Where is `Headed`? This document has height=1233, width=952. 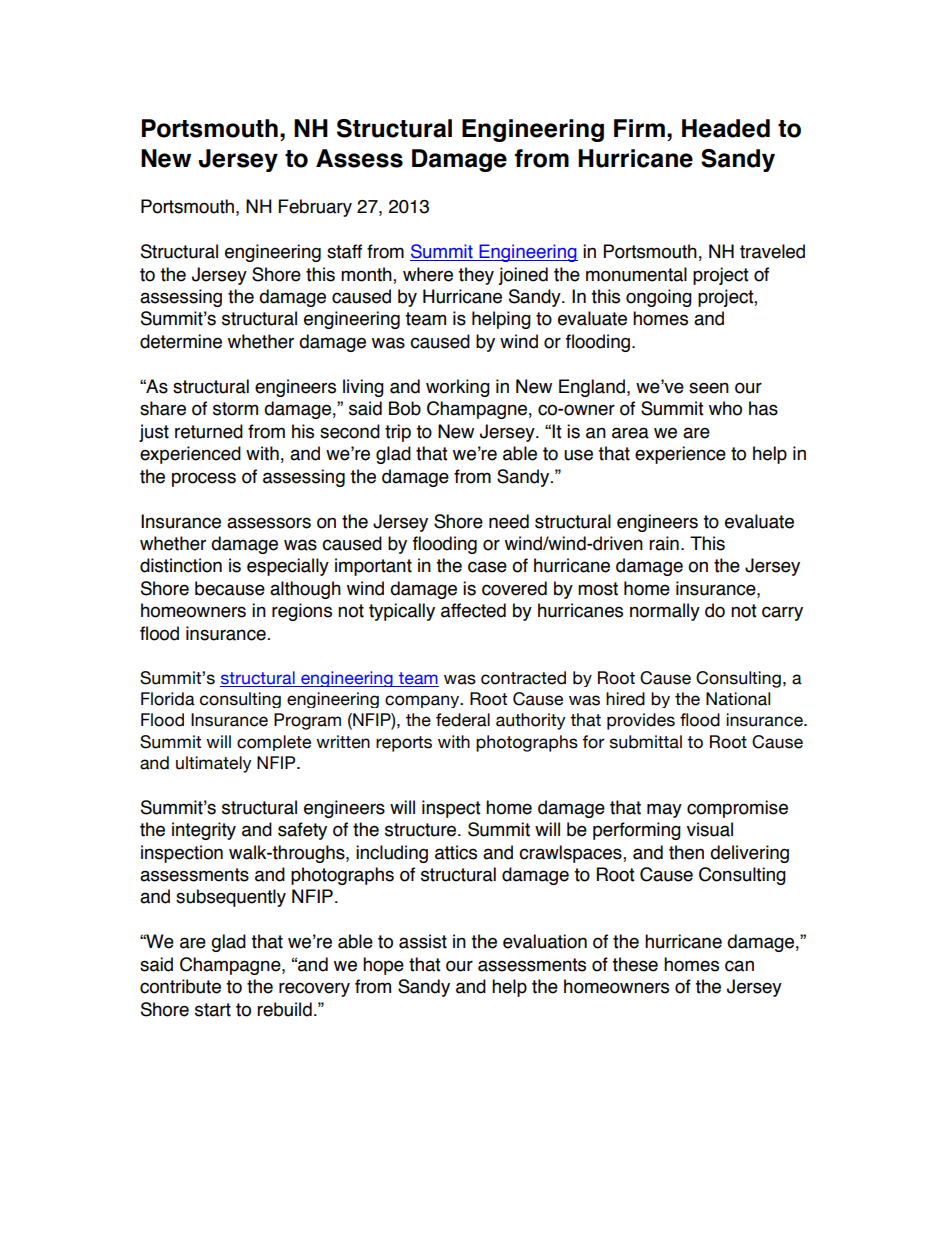
Headed is located at coordinates (726, 128).
